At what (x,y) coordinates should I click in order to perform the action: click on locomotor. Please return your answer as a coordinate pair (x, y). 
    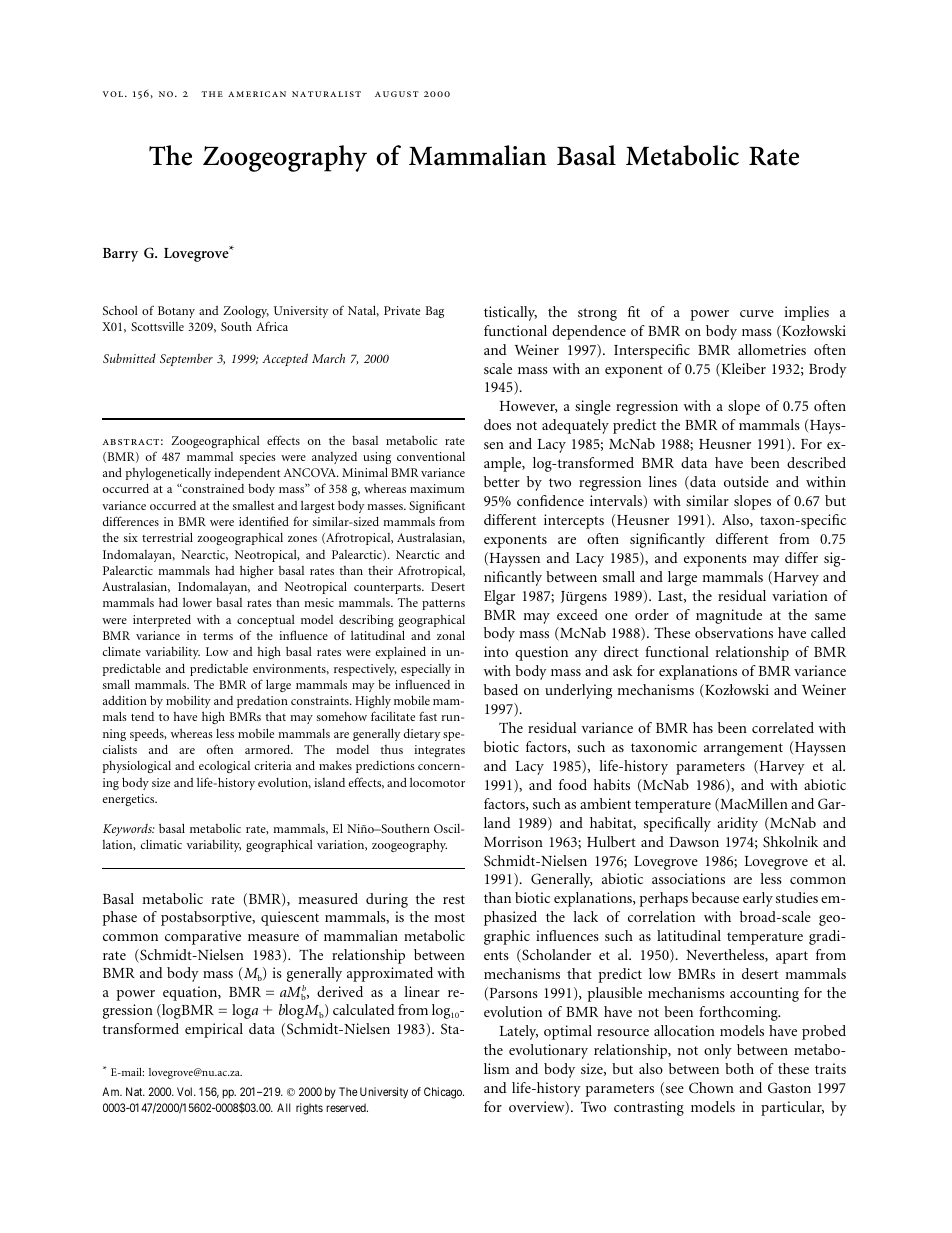
    Looking at the image, I should click on (437, 782).
